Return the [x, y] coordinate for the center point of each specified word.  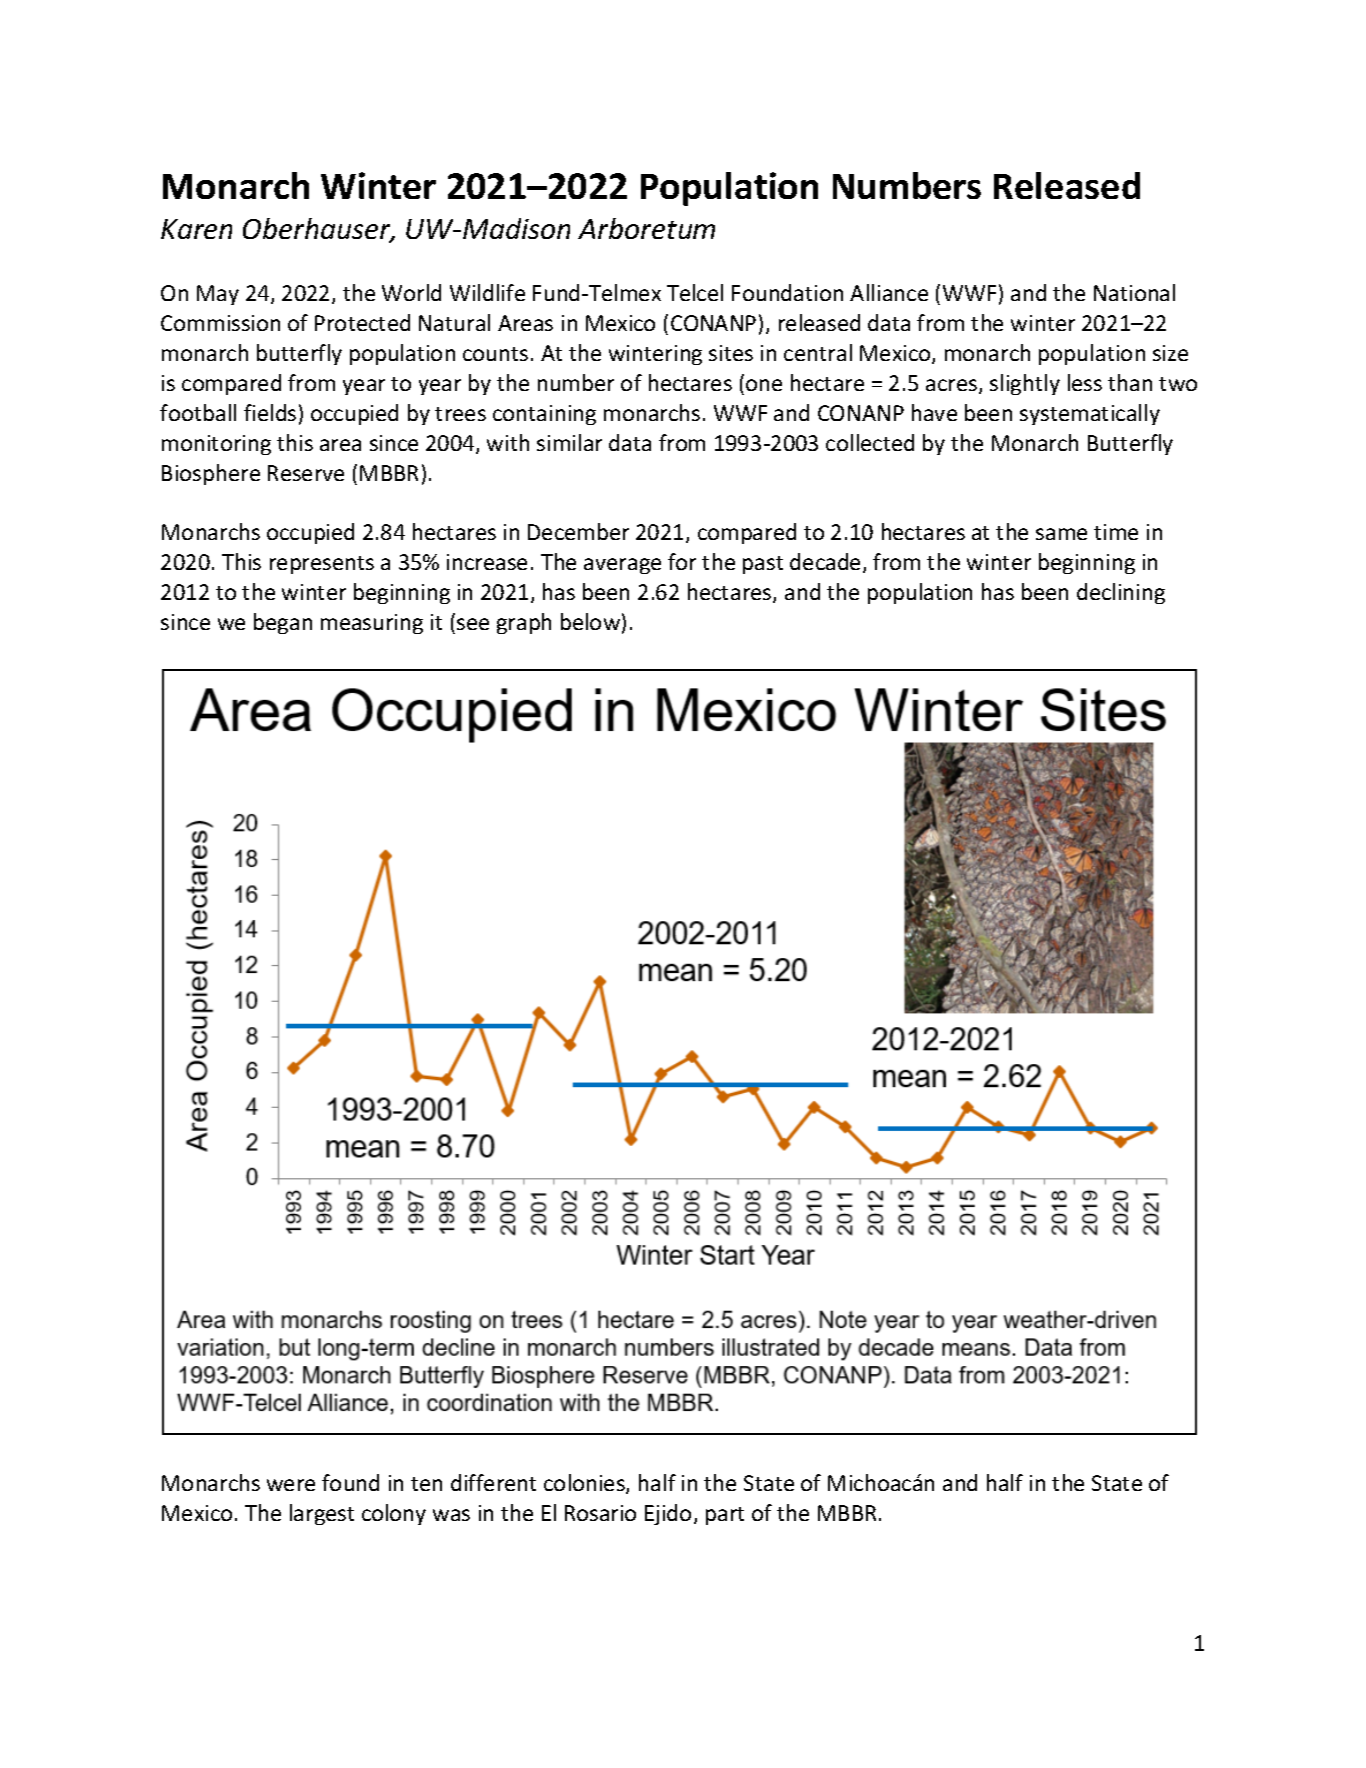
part [725, 1516]
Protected [362, 322]
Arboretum [646, 228]
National [1134, 292]
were [291, 1485]
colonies [585, 1484]
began [283, 623]
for [682, 561]
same [1061, 534]
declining [1121, 593]
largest [322, 1514]
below [590, 621]
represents [322, 565]
